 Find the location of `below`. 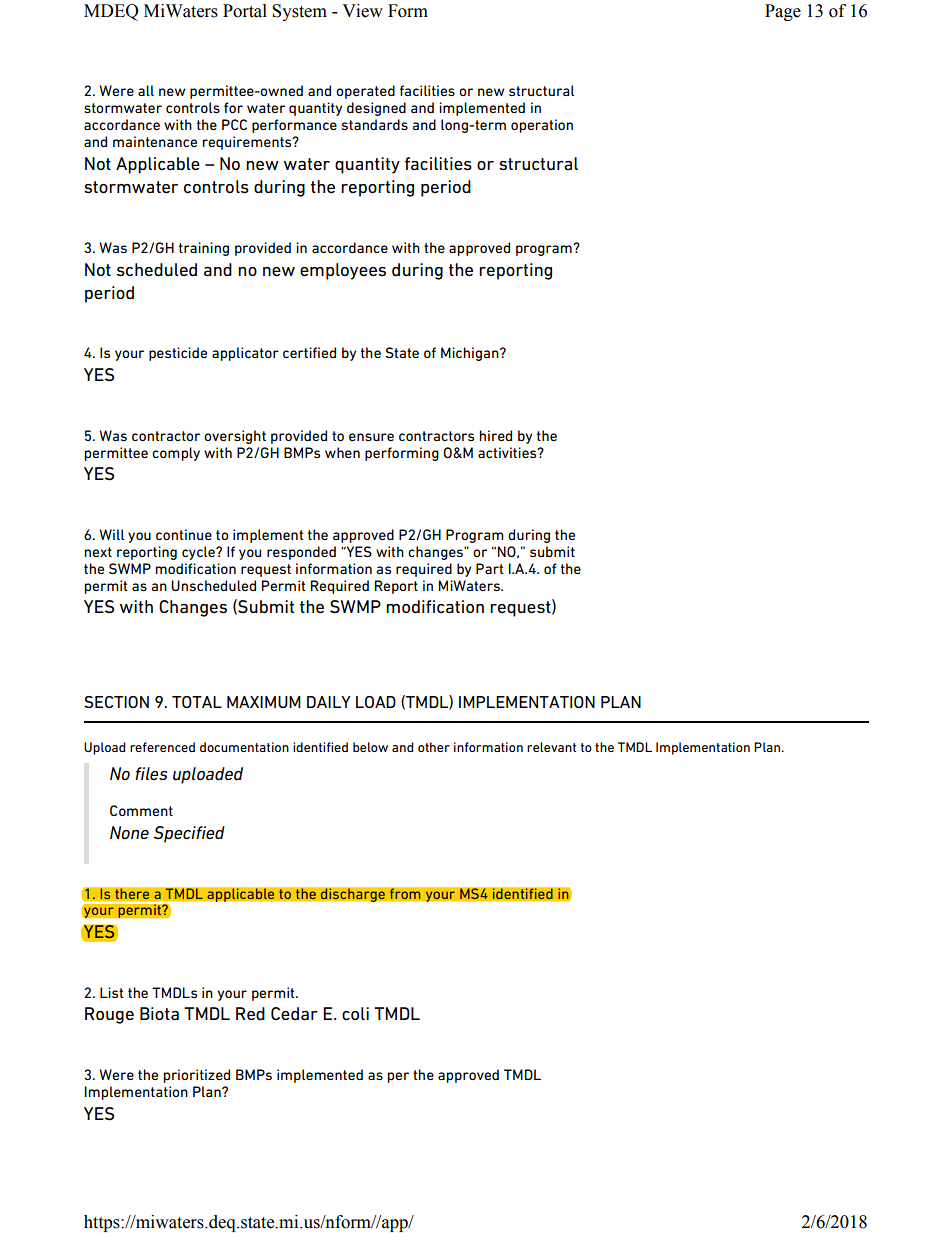

below is located at coordinates (370, 747).
